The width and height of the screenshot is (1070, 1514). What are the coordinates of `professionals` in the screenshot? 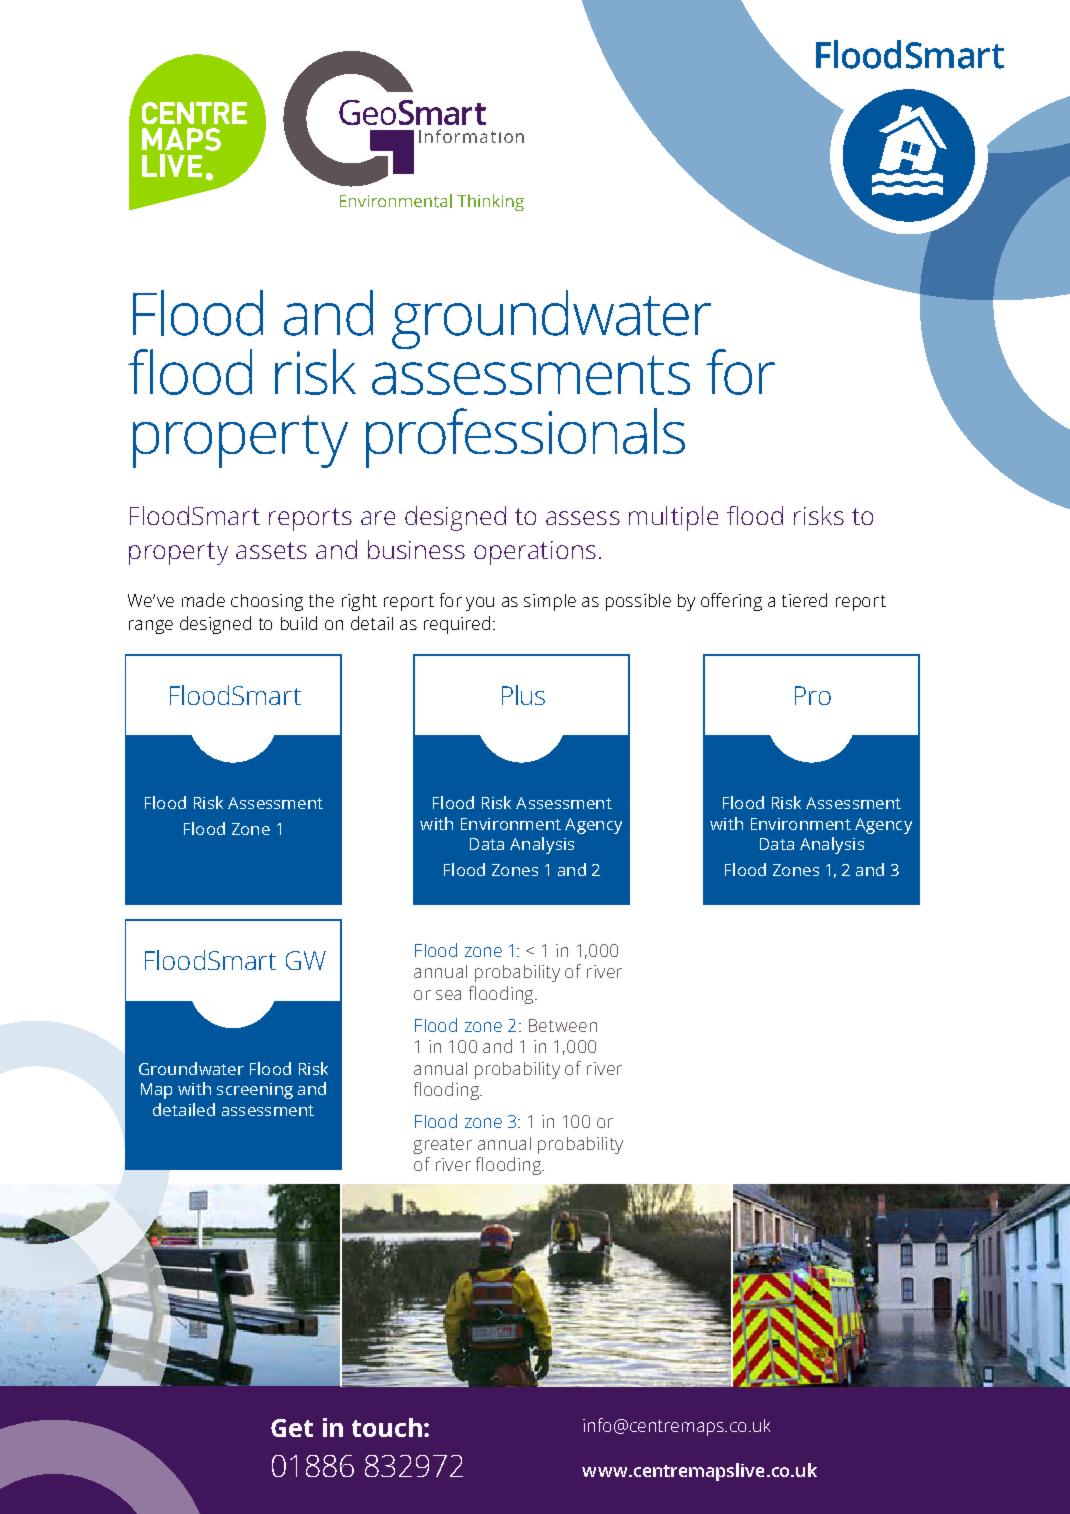 It's located at (525, 438).
